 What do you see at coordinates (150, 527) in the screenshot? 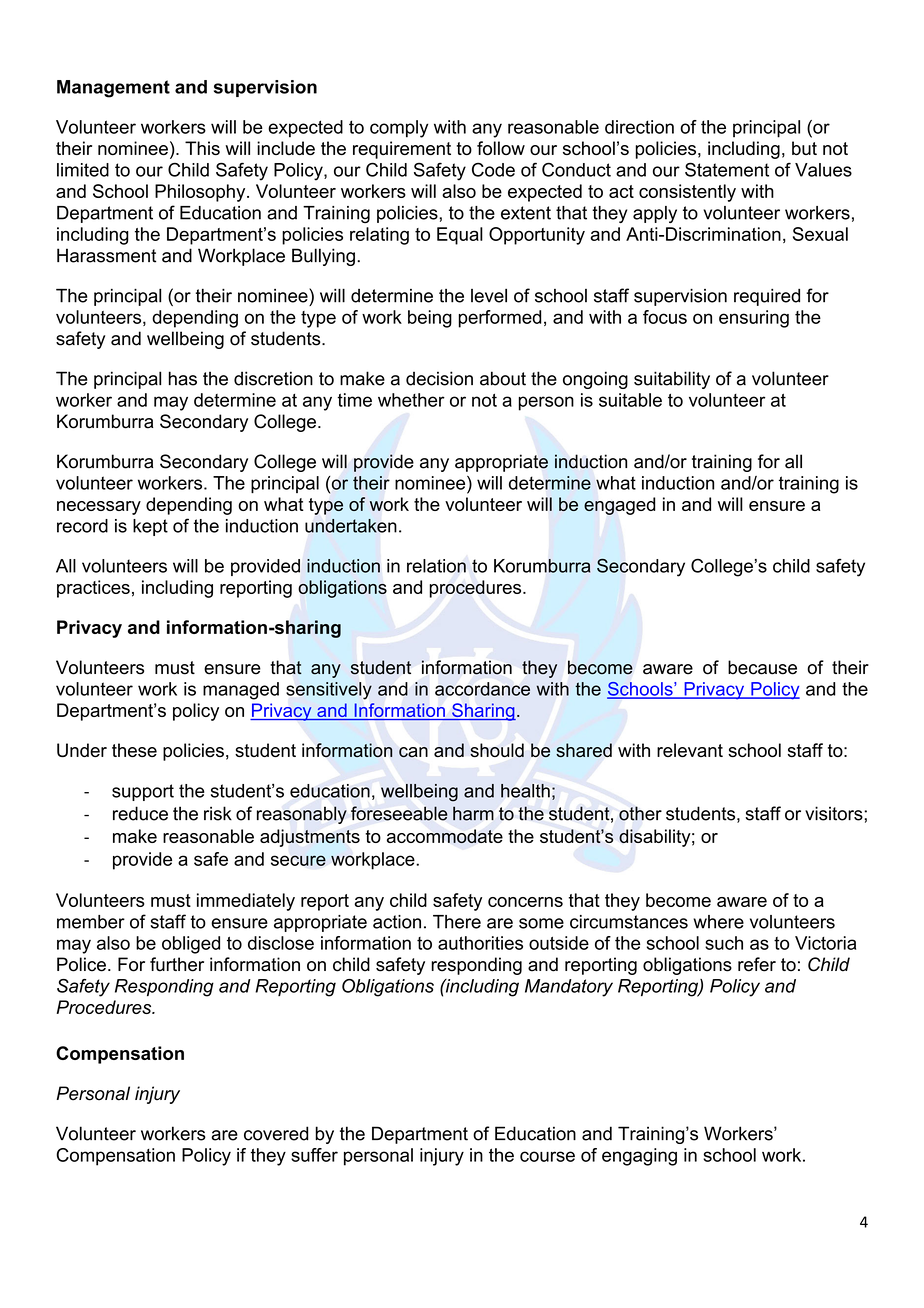
I see `kept` at bounding box center [150, 527].
